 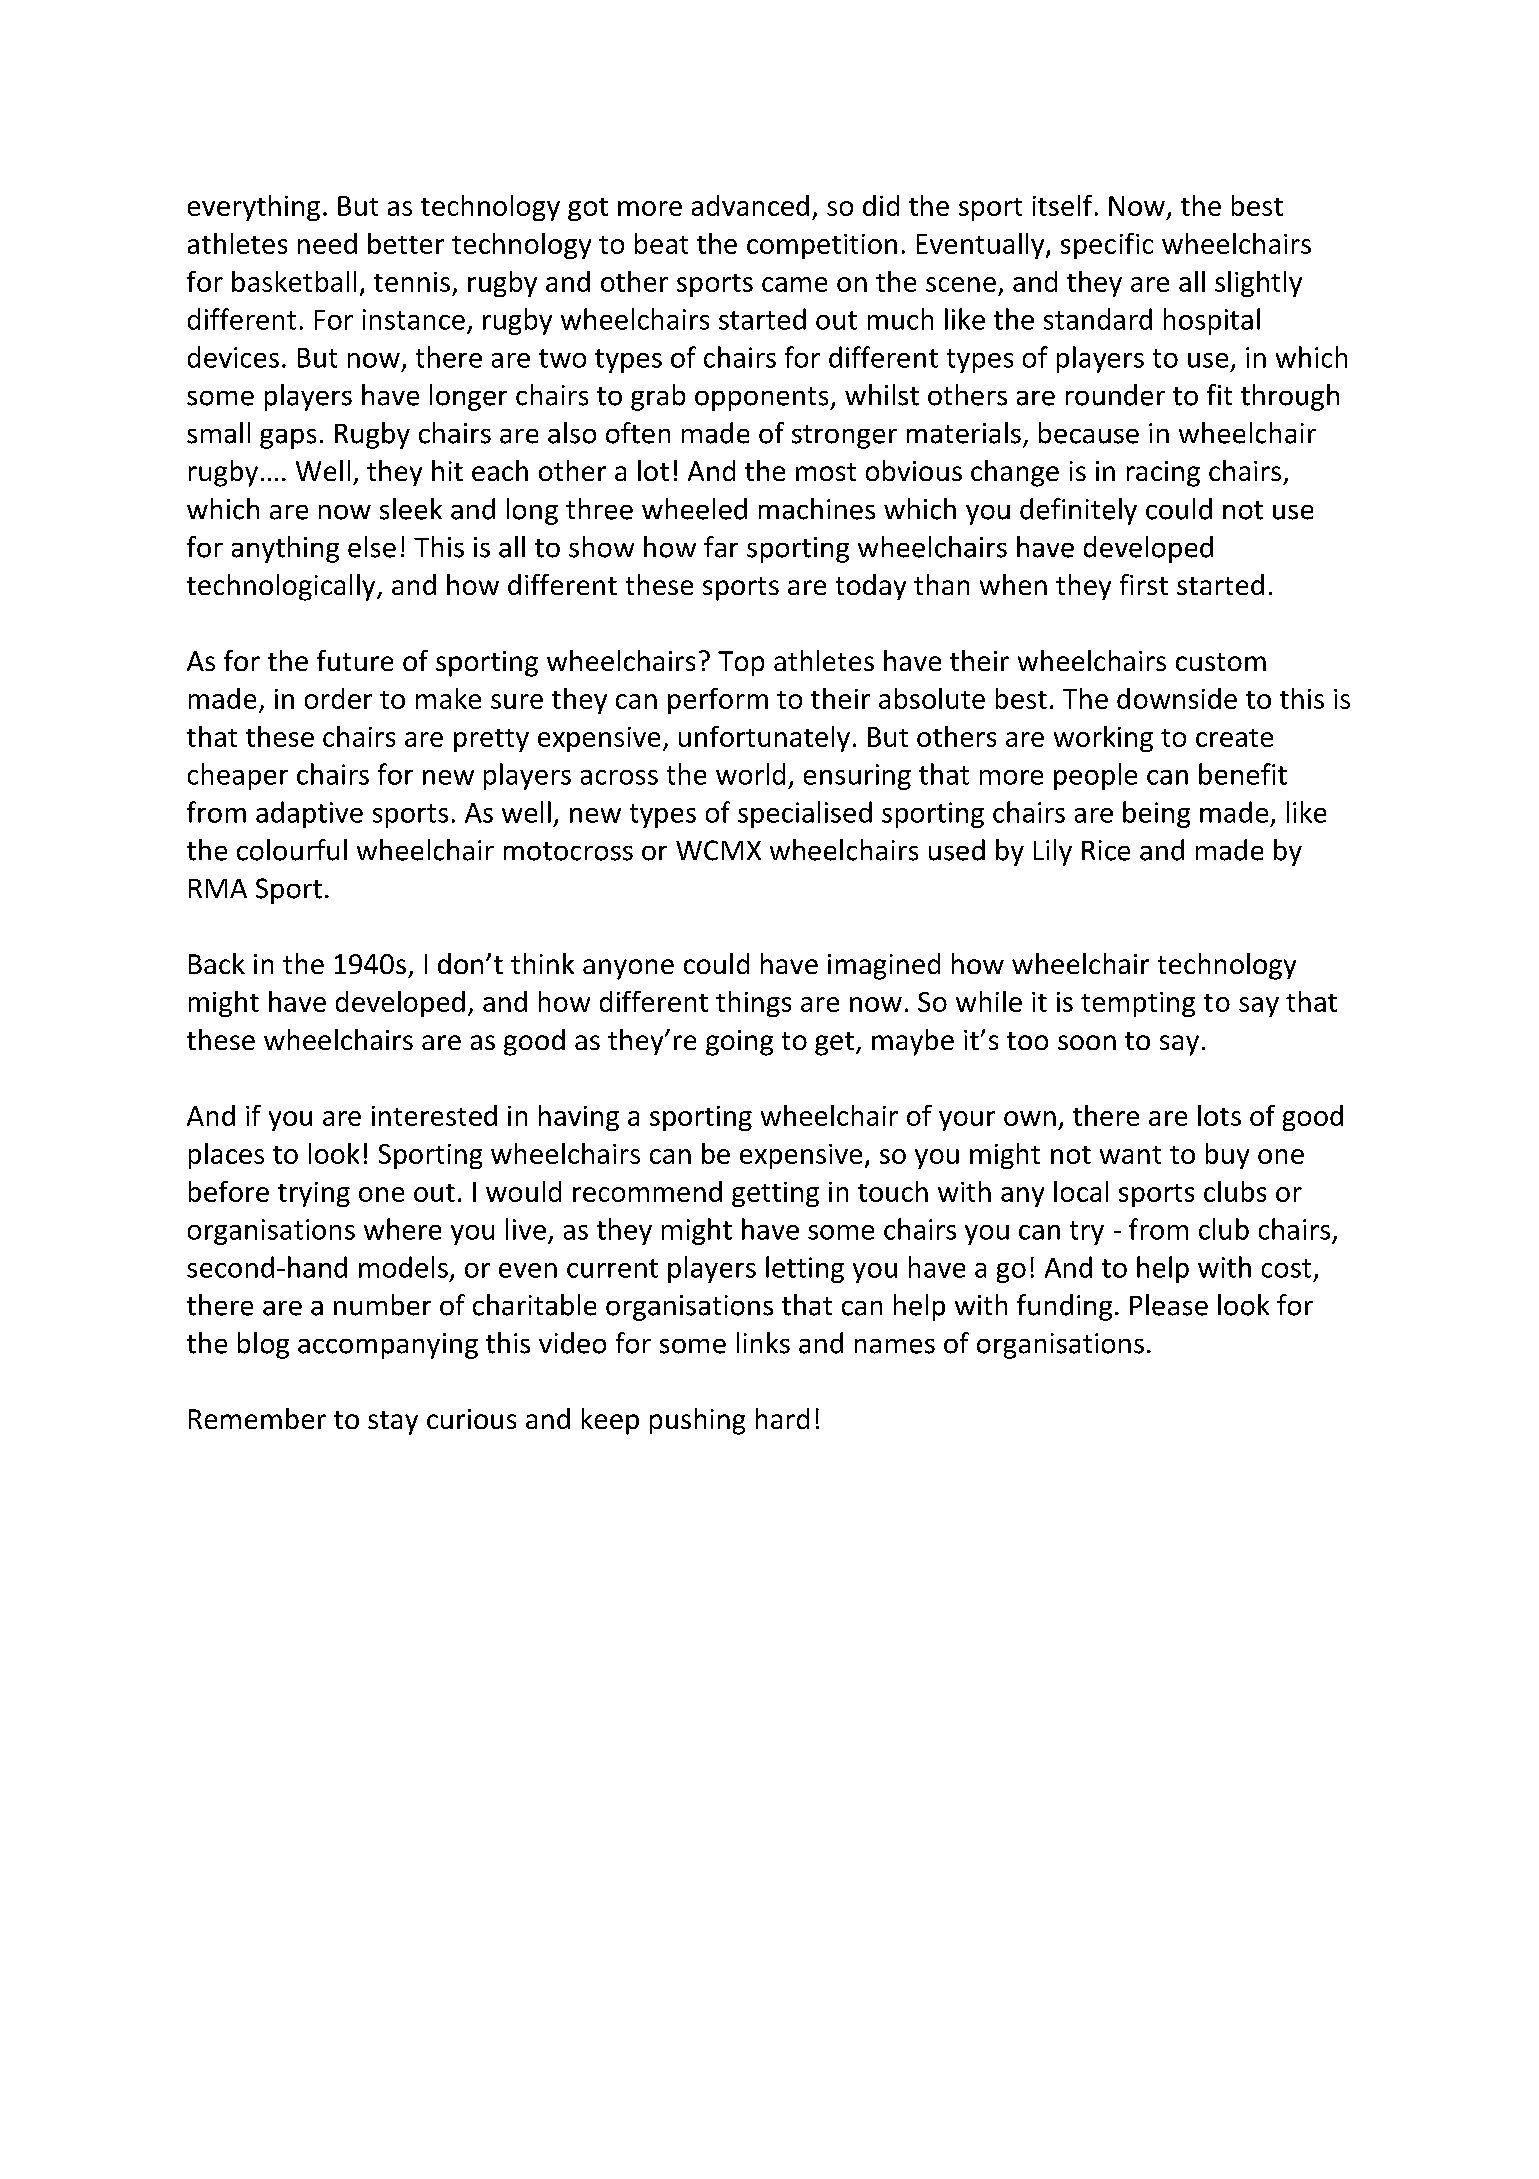 I want to click on things, so click(x=753, y=1004).
